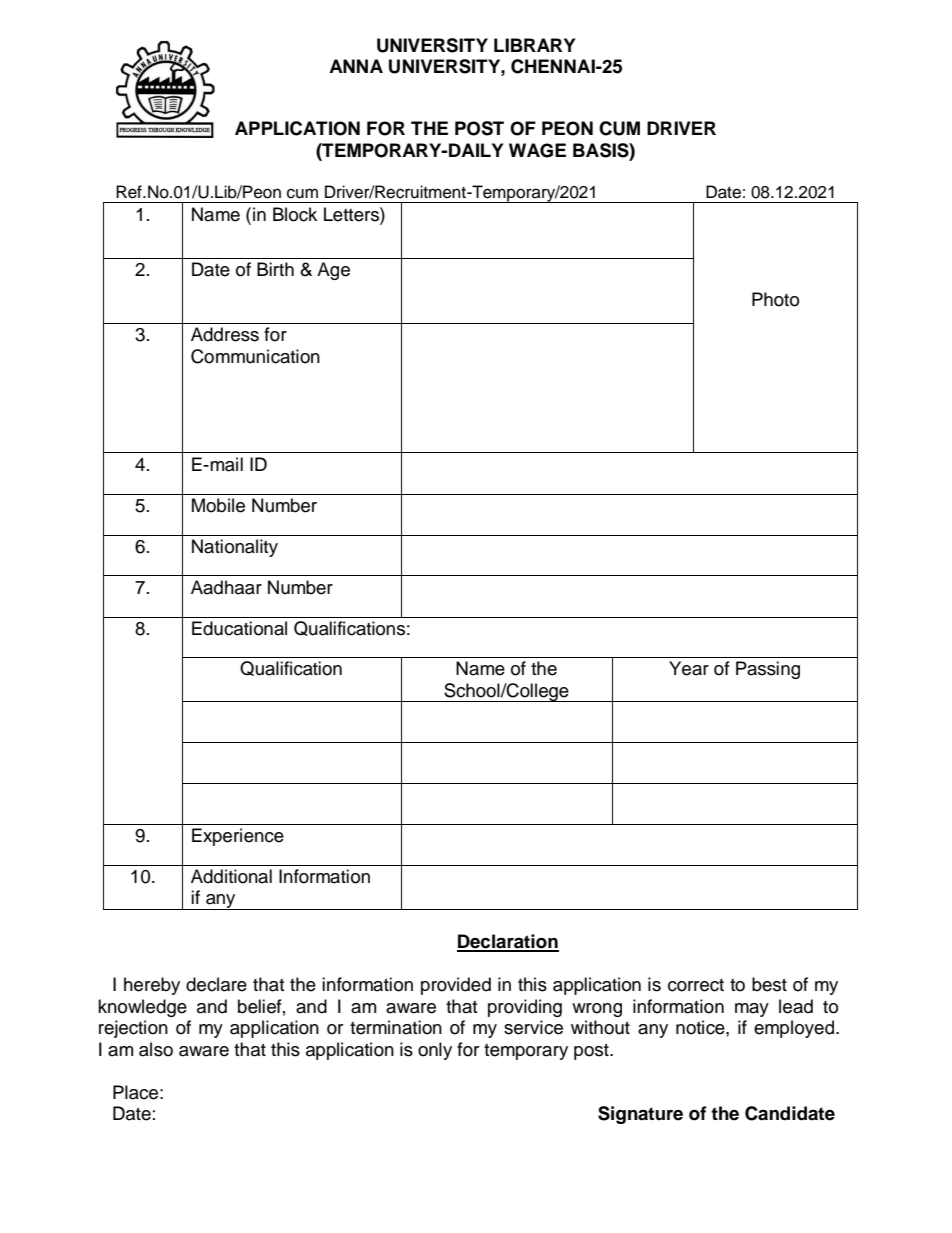  What do you see at coordinates (435, 1051) in the page?
I see `only` at bounding box center [435, 1051].
